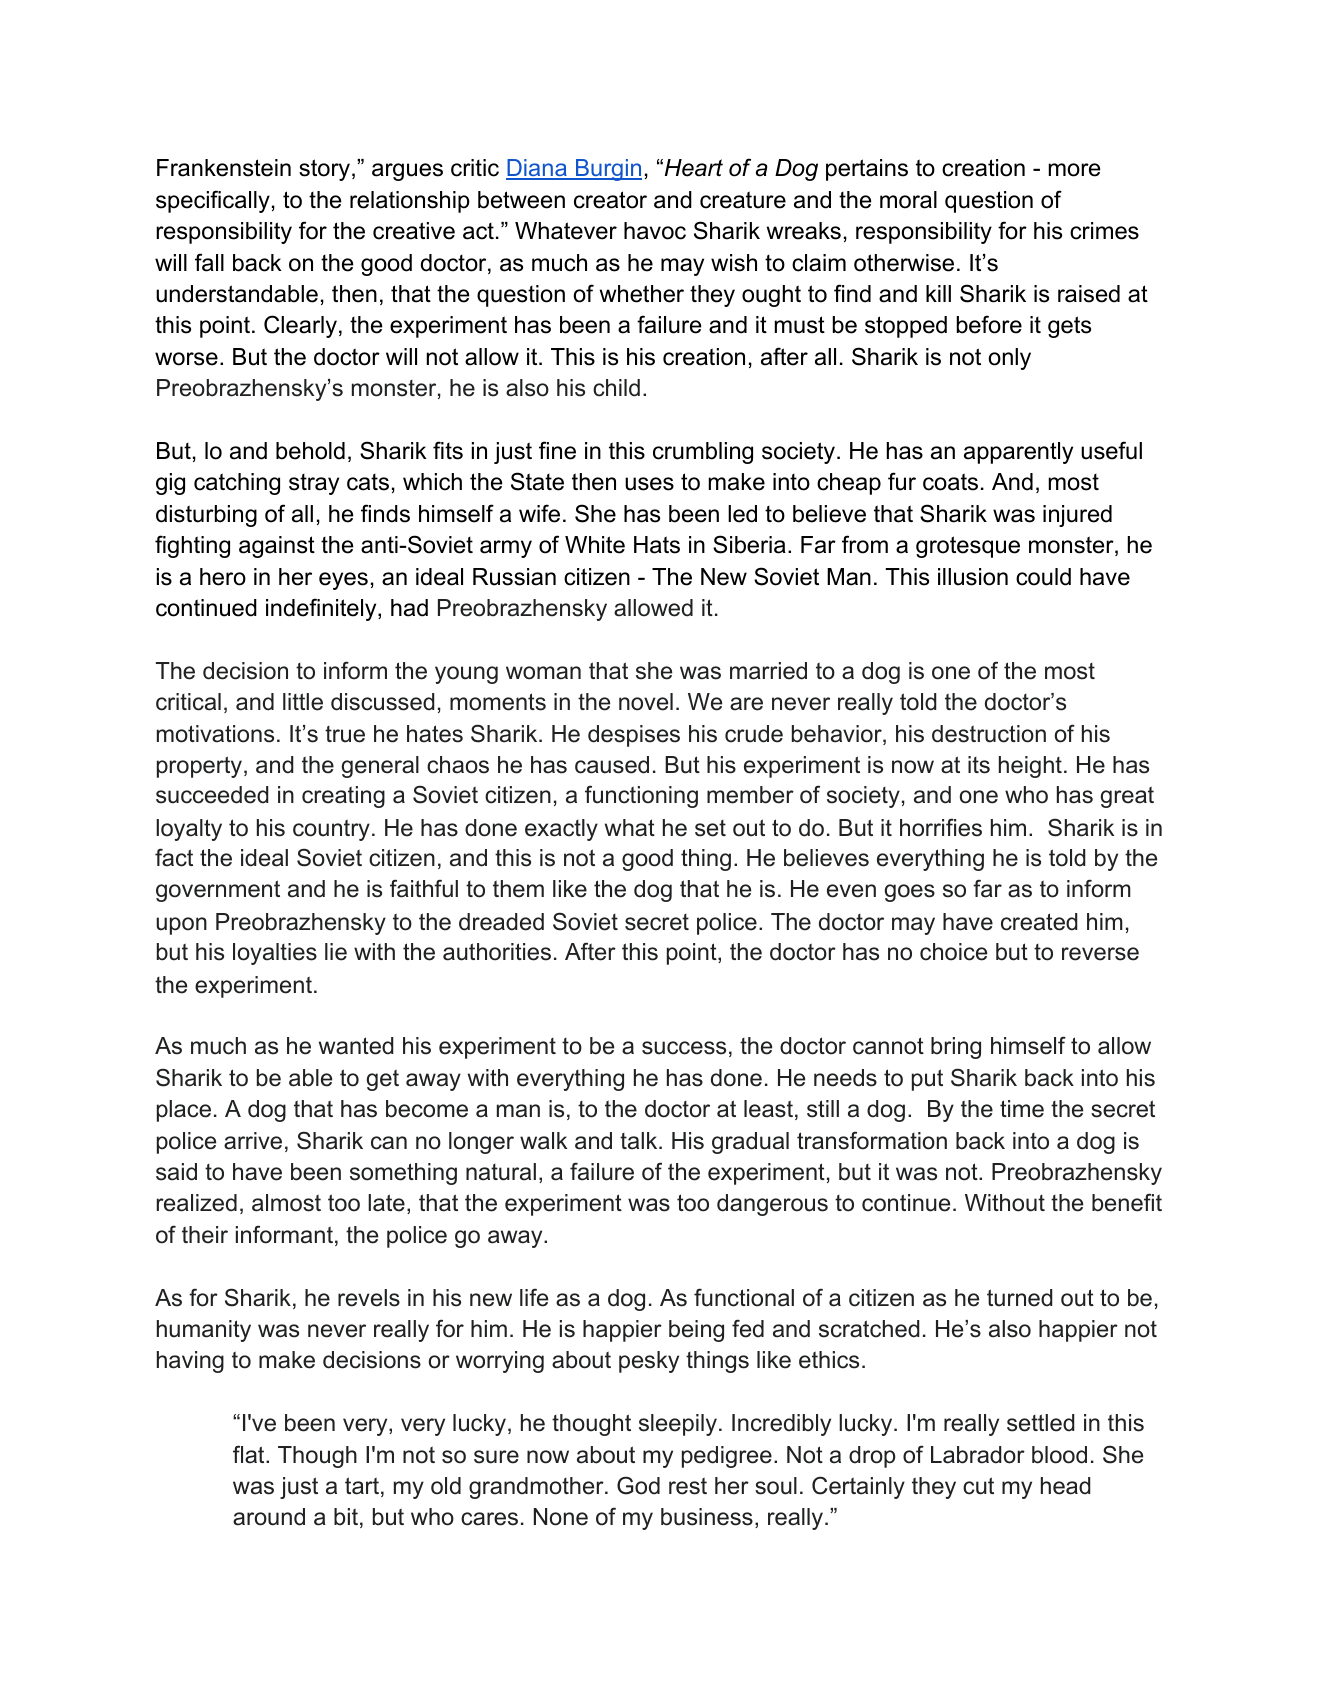  Describe the element at coordinates (303, 702) in the screenshot. I see `little` at that location.
